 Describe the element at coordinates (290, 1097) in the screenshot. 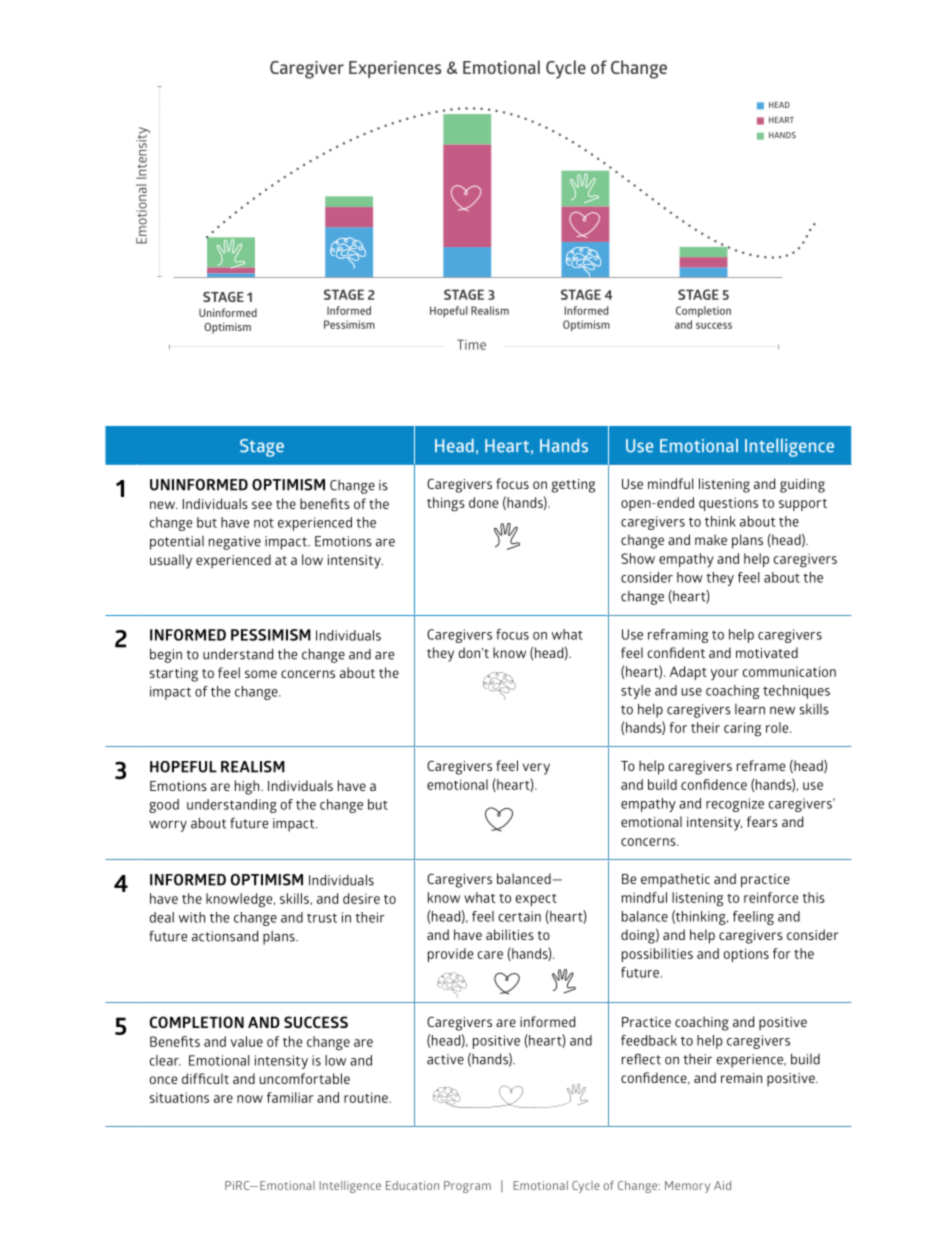

I see `familiar` at that location.
